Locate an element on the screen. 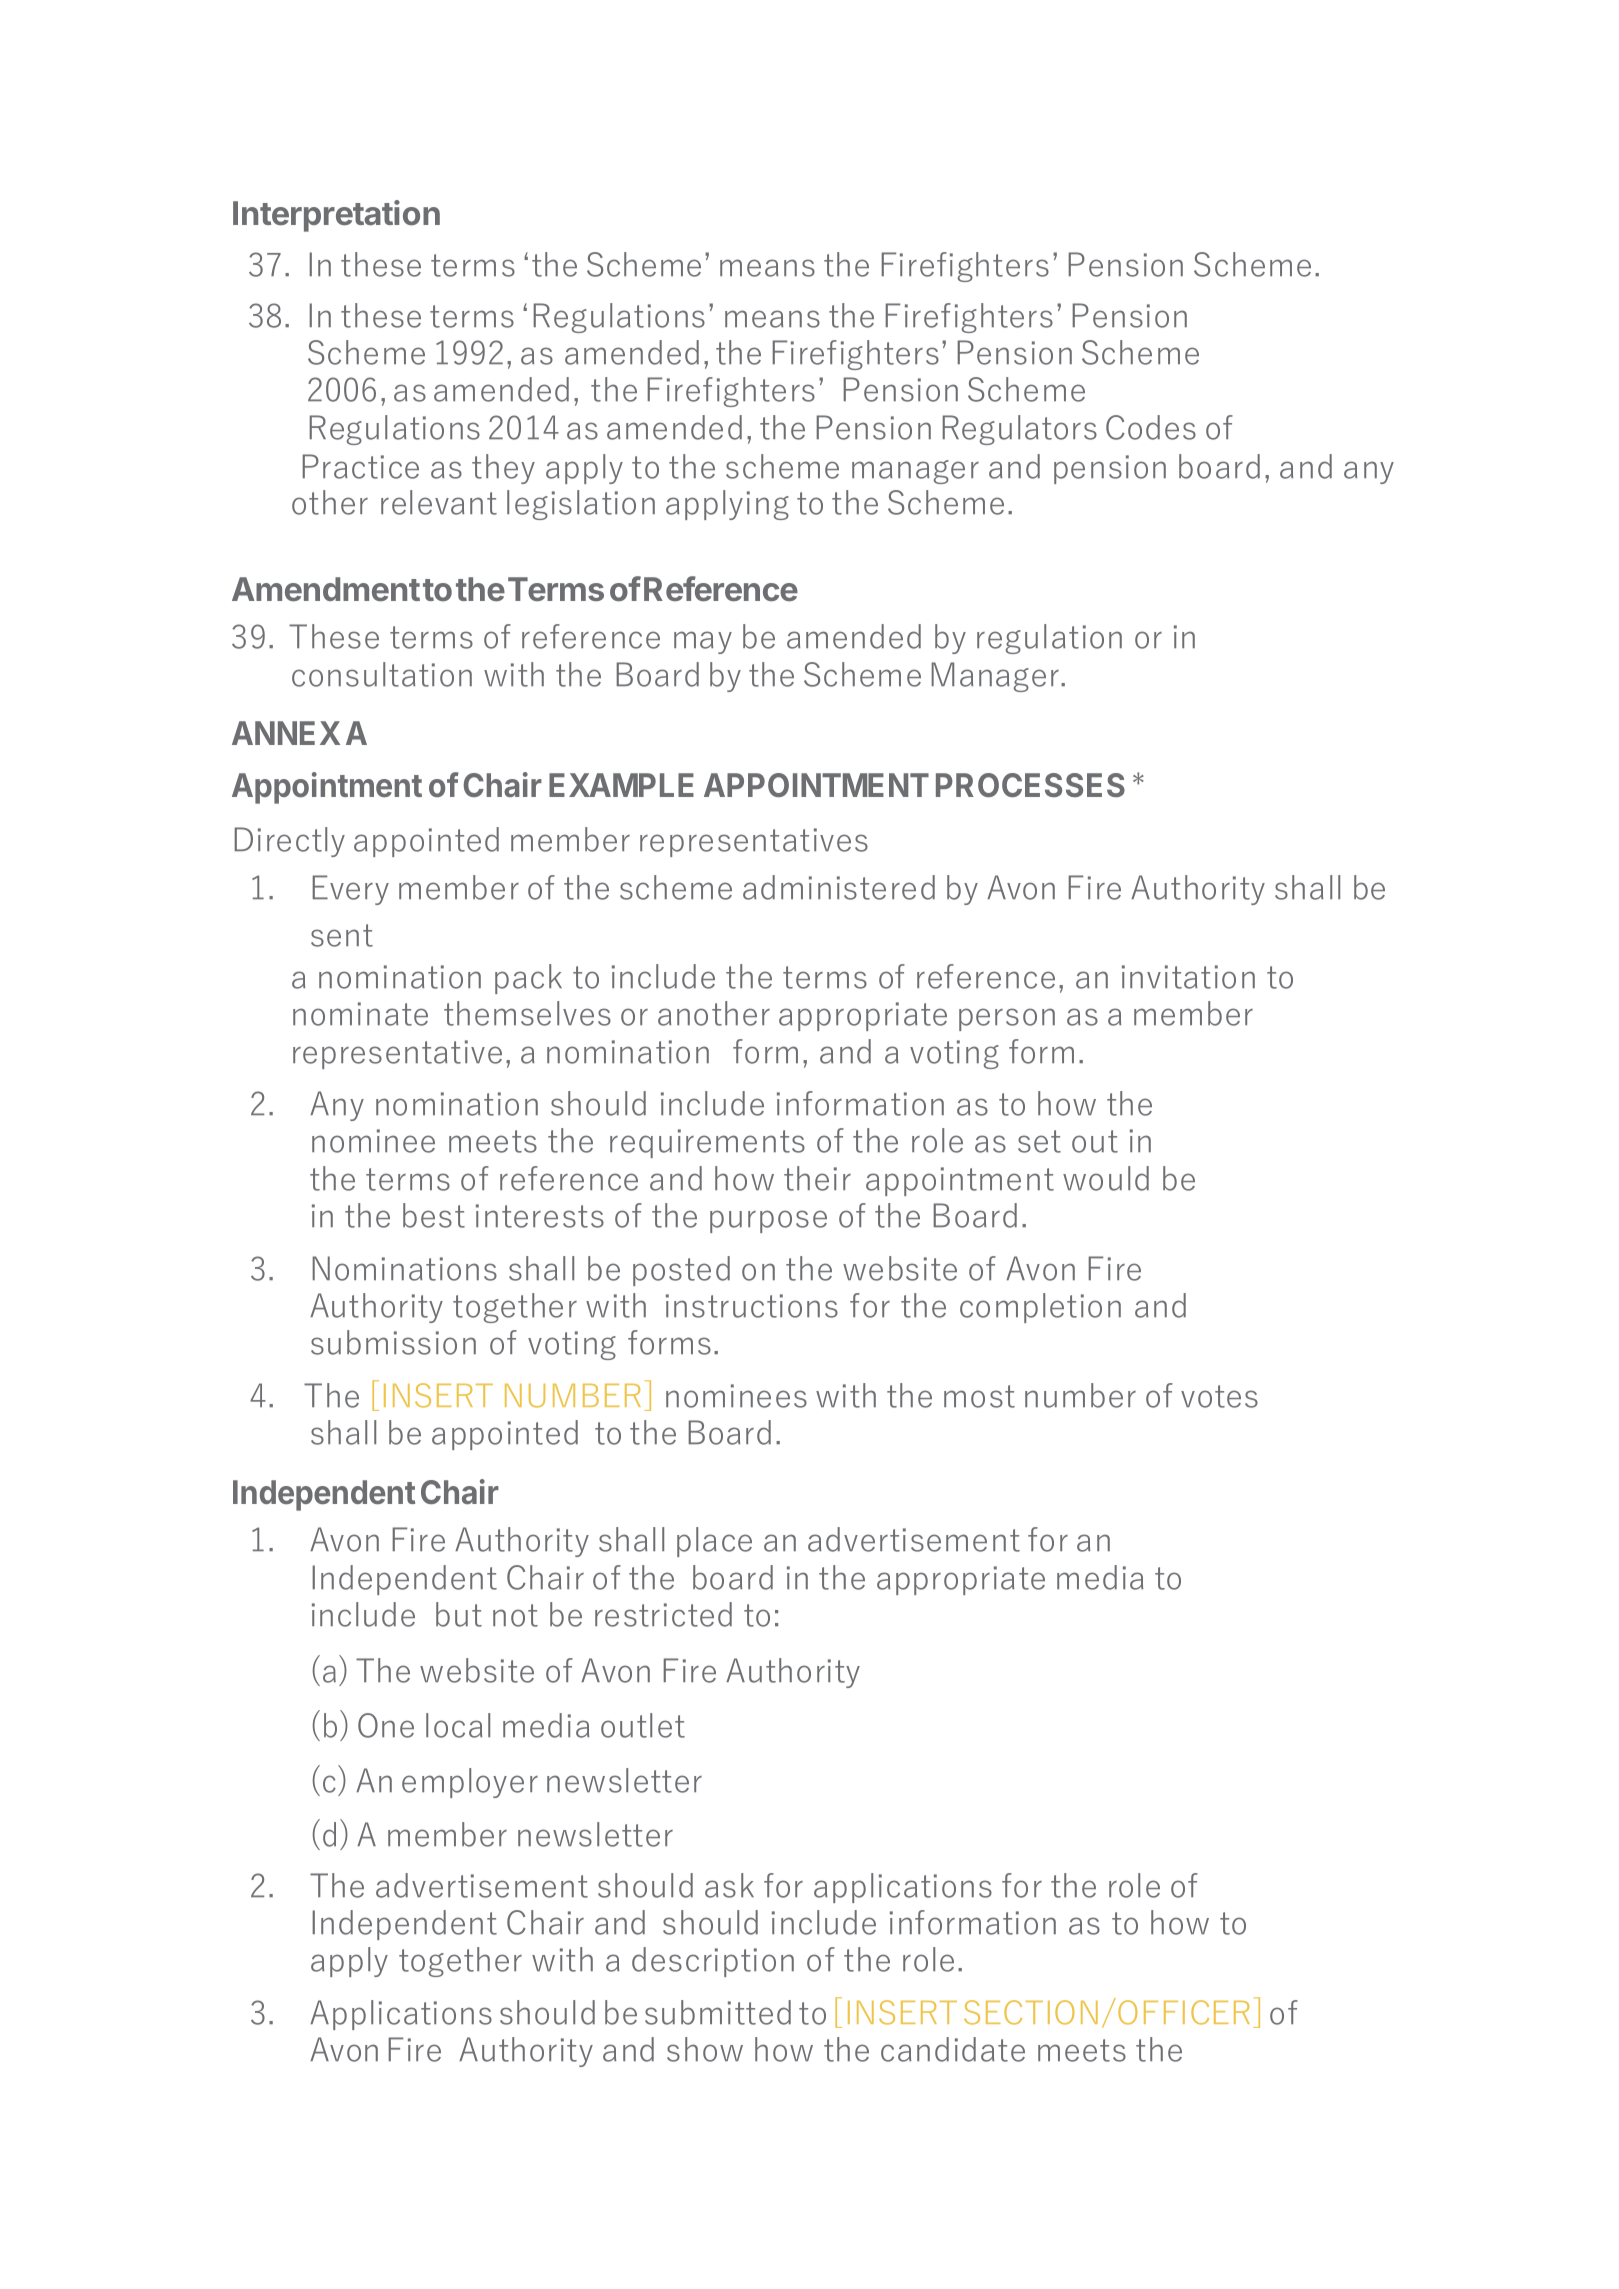 This screenshot has height=2289, width=1619. votes is located at coordinates (1219, 1396).
